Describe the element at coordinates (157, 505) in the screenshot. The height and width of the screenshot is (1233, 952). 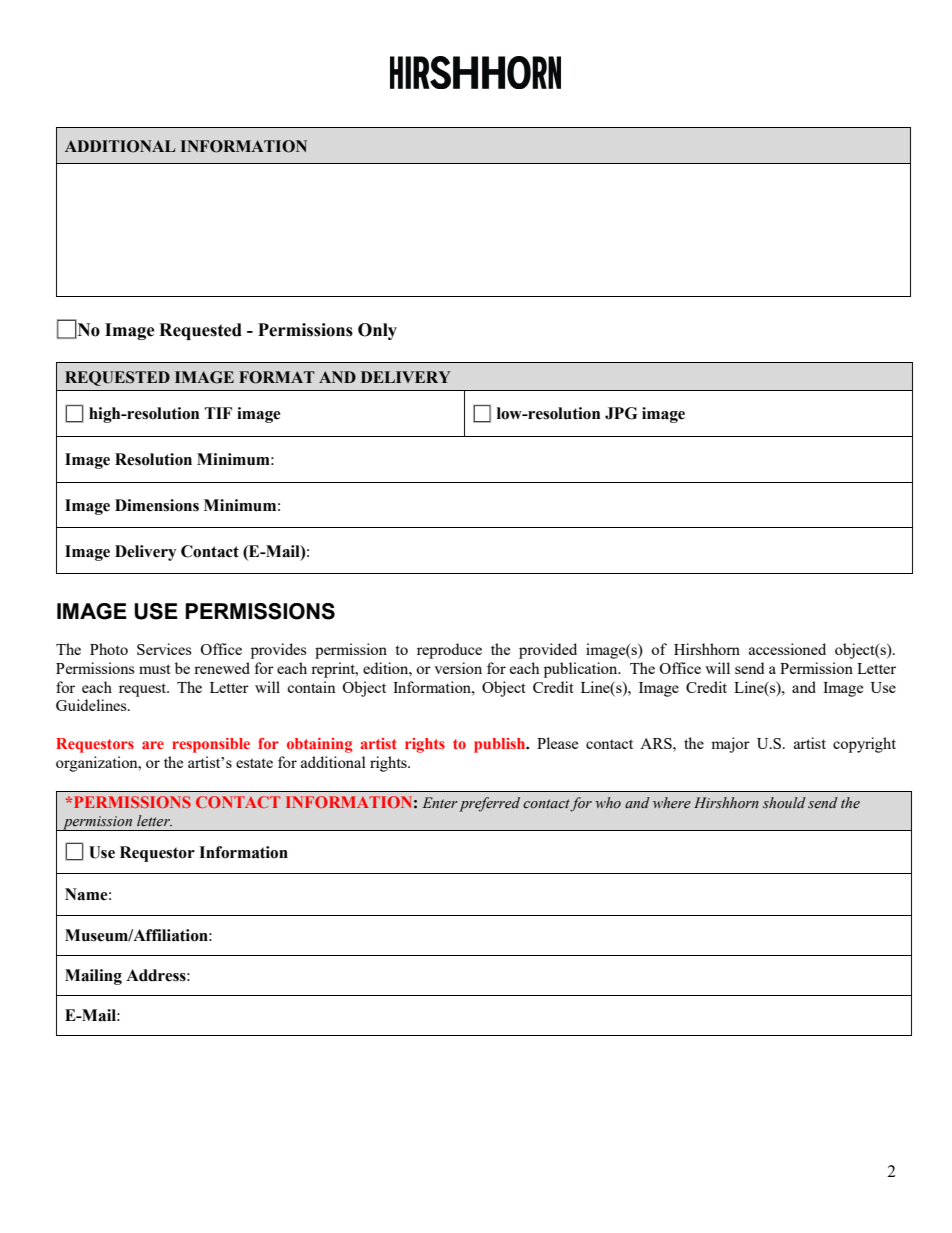
I see `Dimensions` at that location.
